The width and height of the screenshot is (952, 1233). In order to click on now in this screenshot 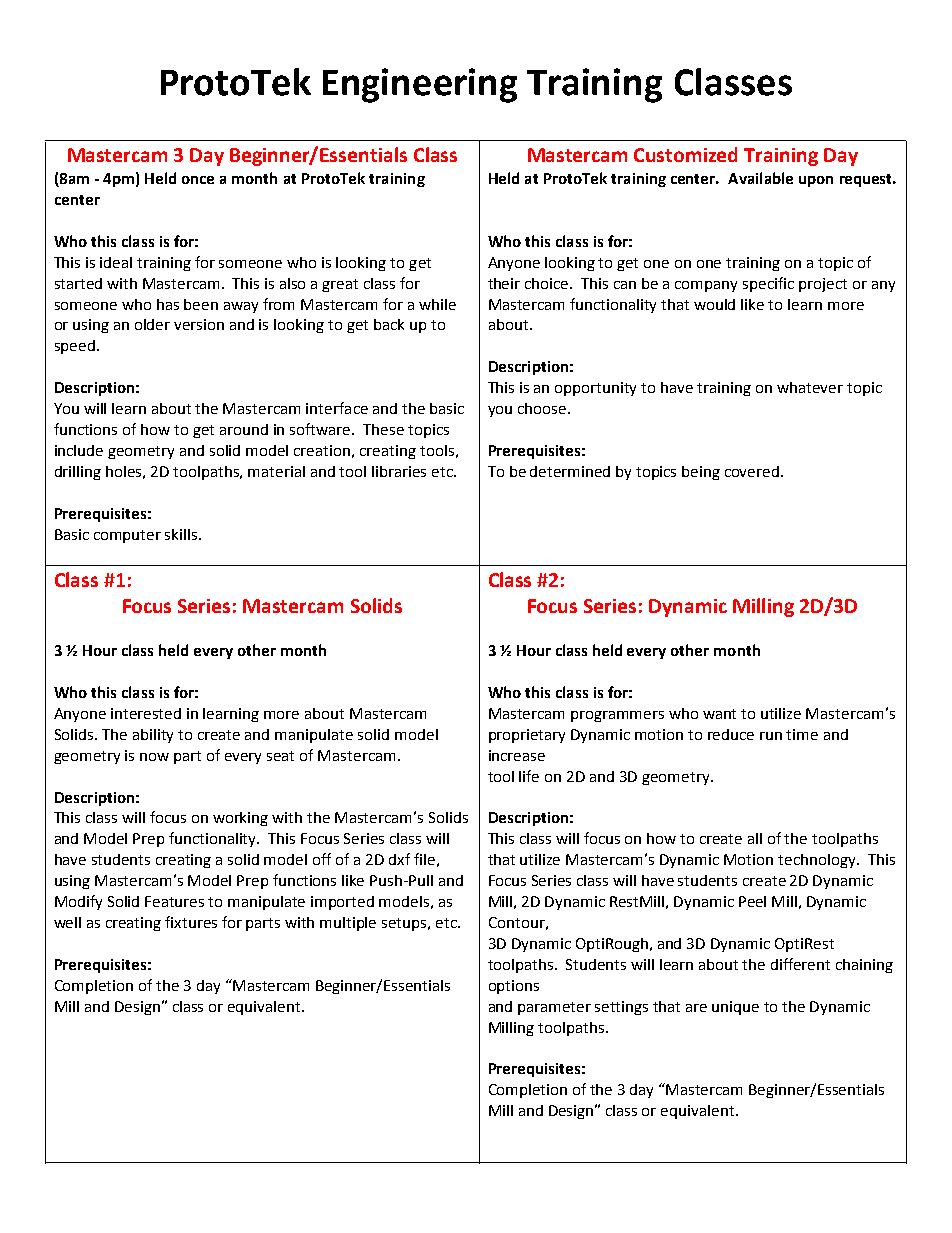, I will do `click(154, 757)`.
